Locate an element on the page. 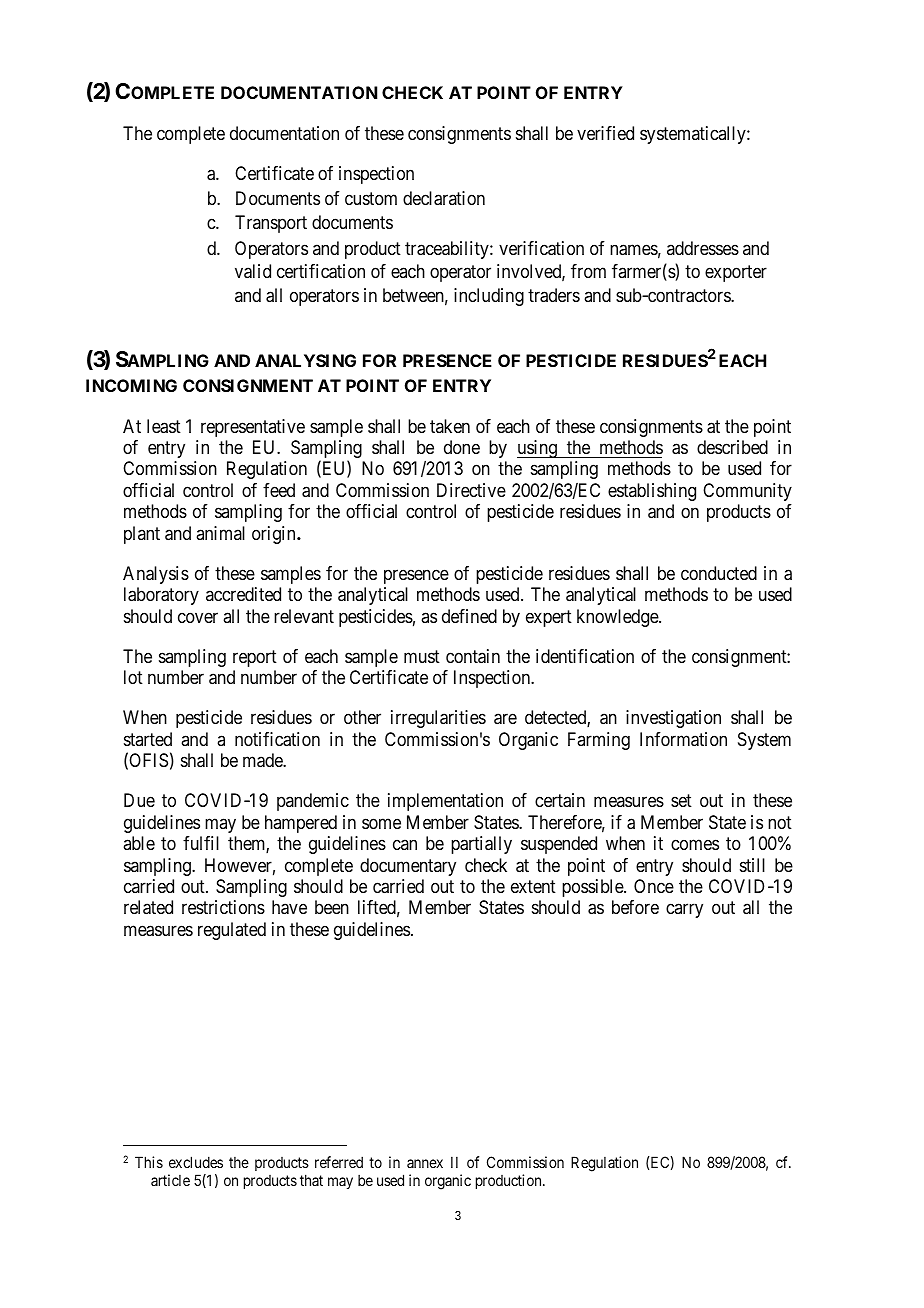 The height and width of the image is (1308, 924). described is located at coordinates (732, 447).
